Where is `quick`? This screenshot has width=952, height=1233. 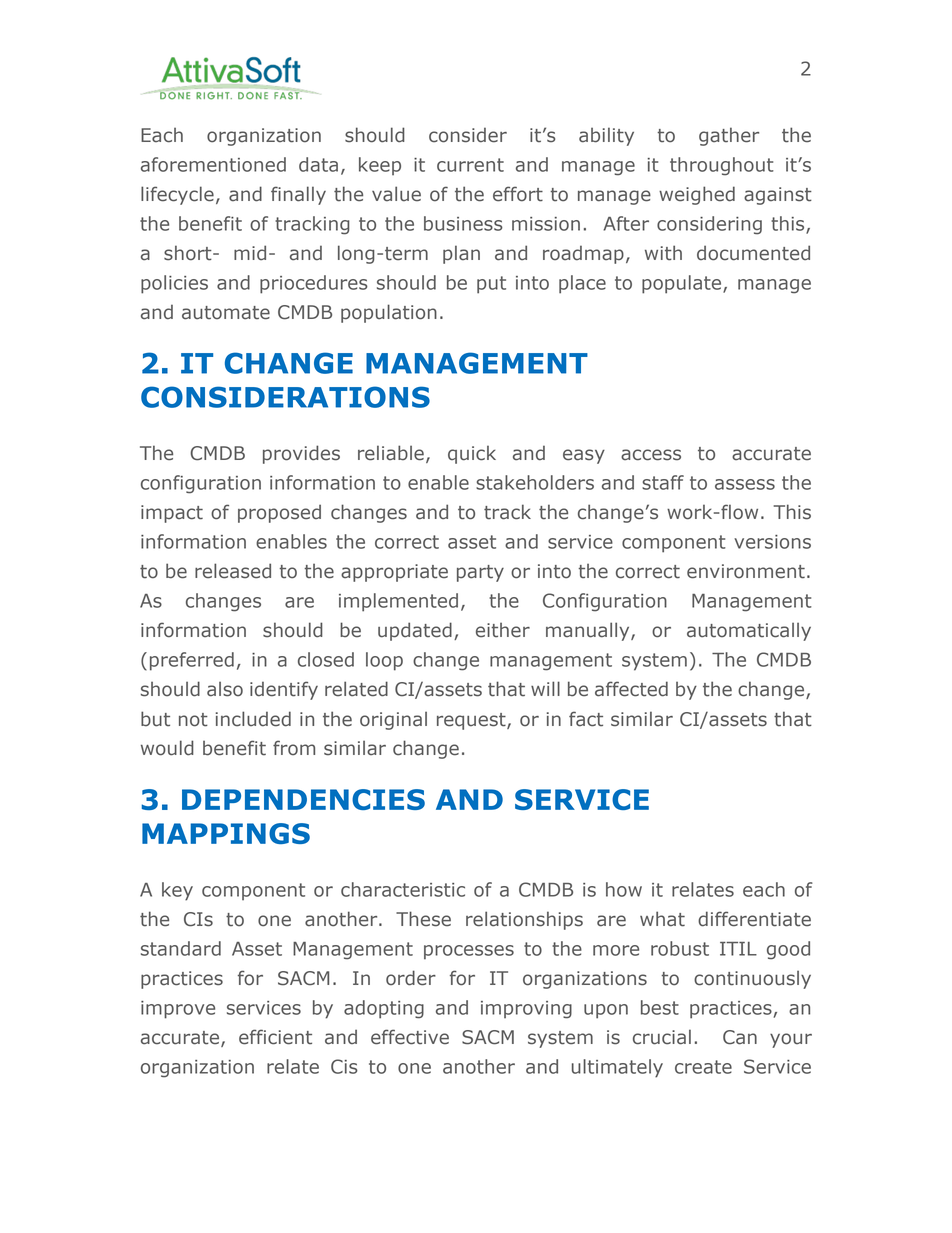
quick is located at coordinates (472, 454).
